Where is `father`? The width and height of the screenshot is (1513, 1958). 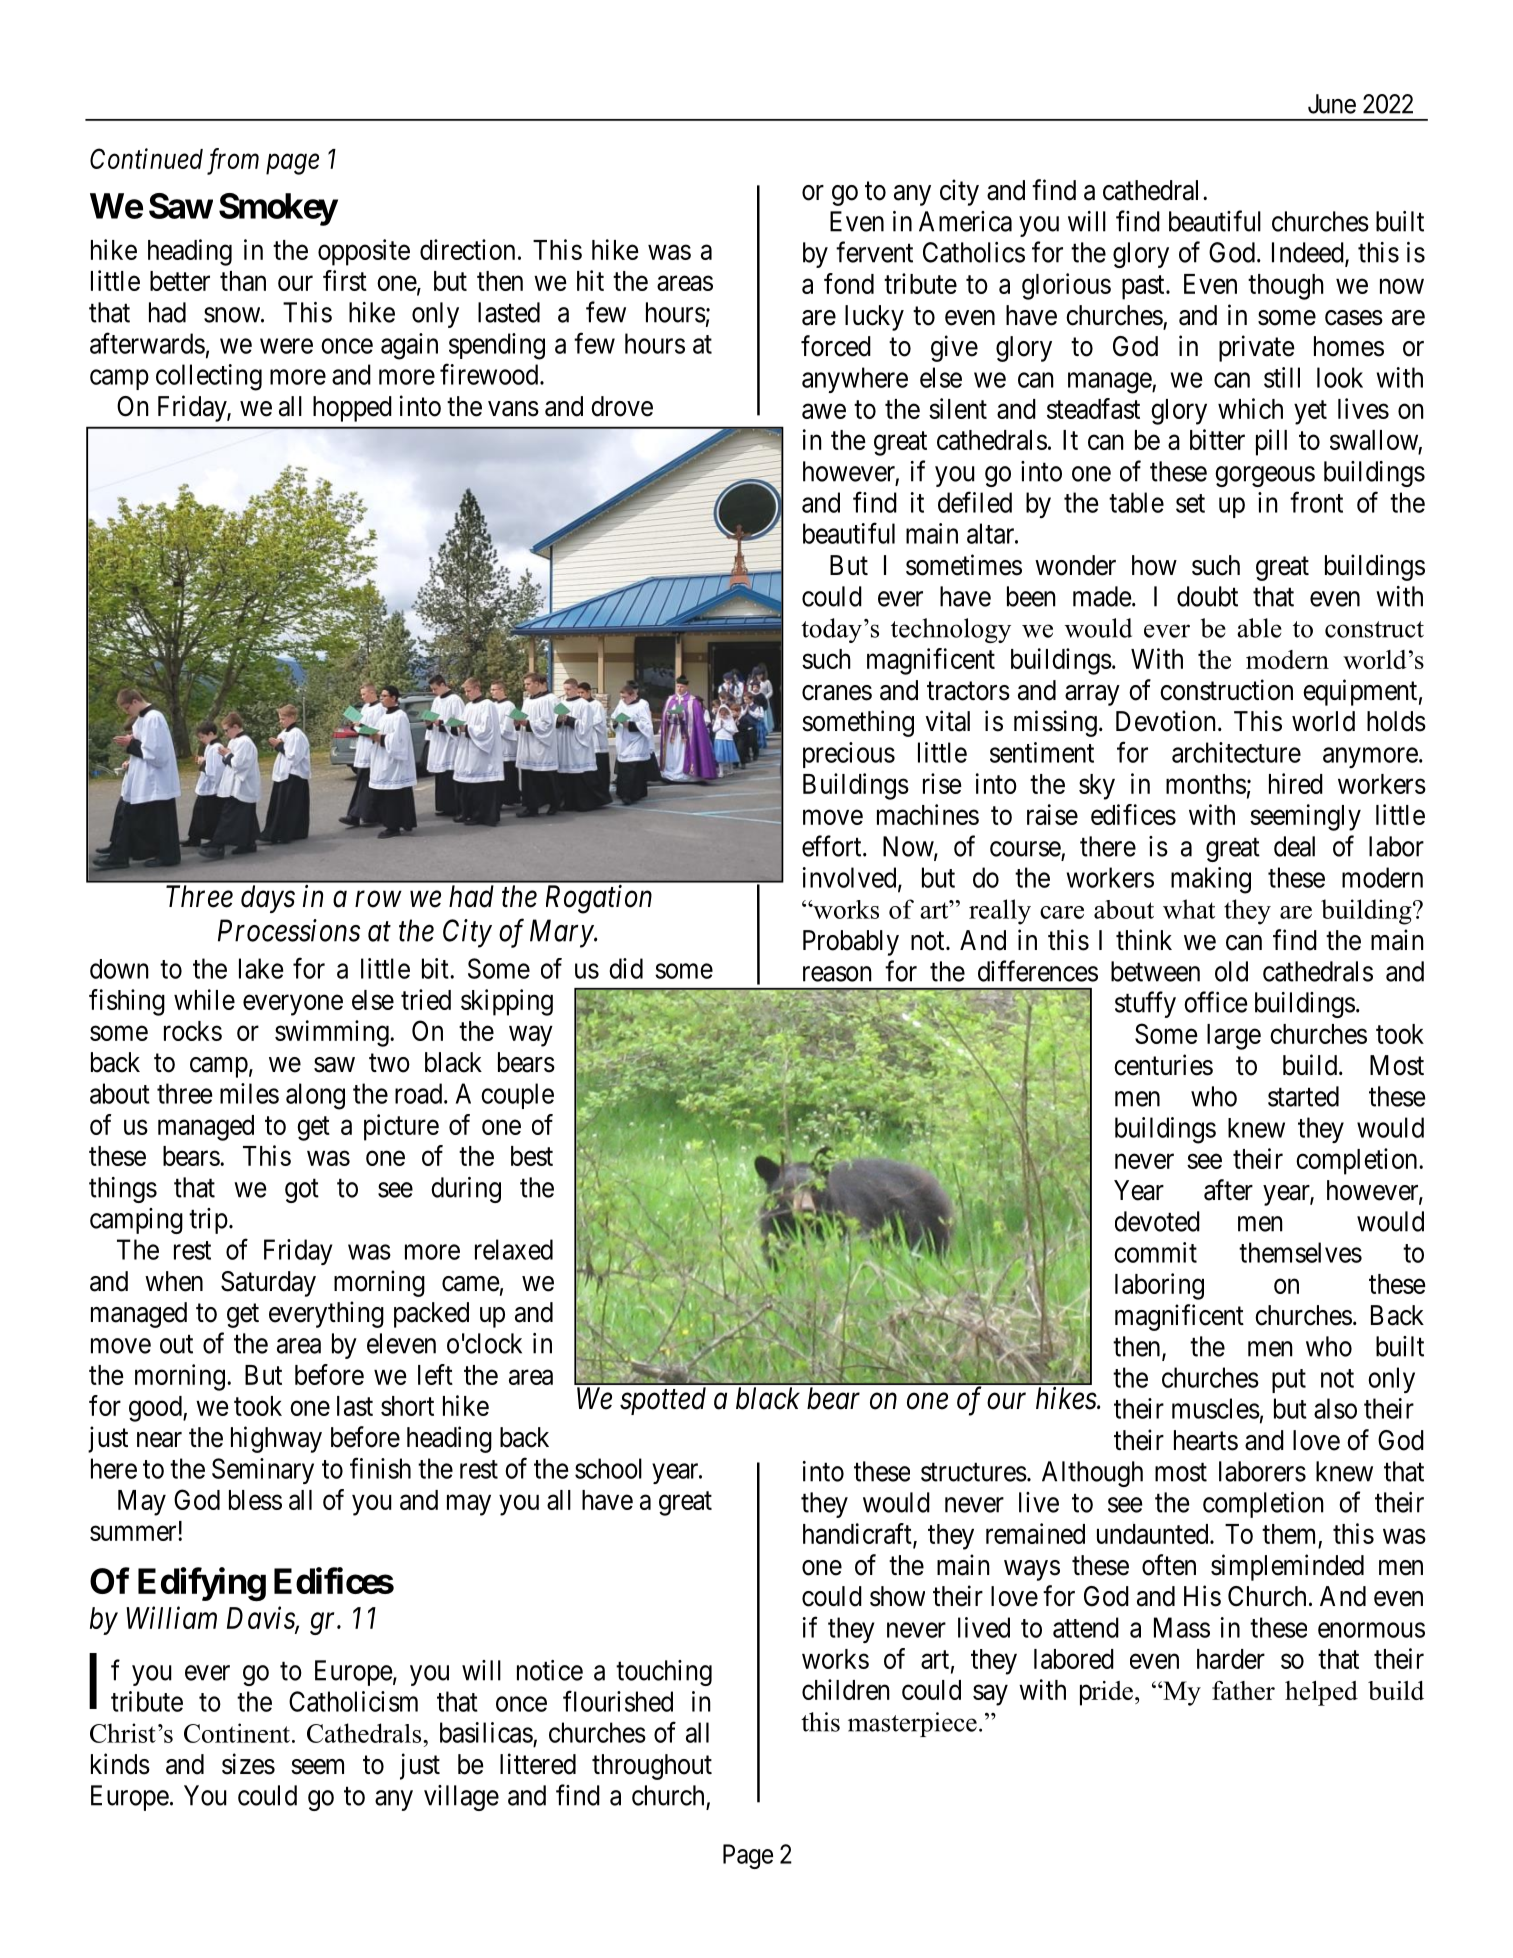 father is located at coordinates (1243, 1690).
